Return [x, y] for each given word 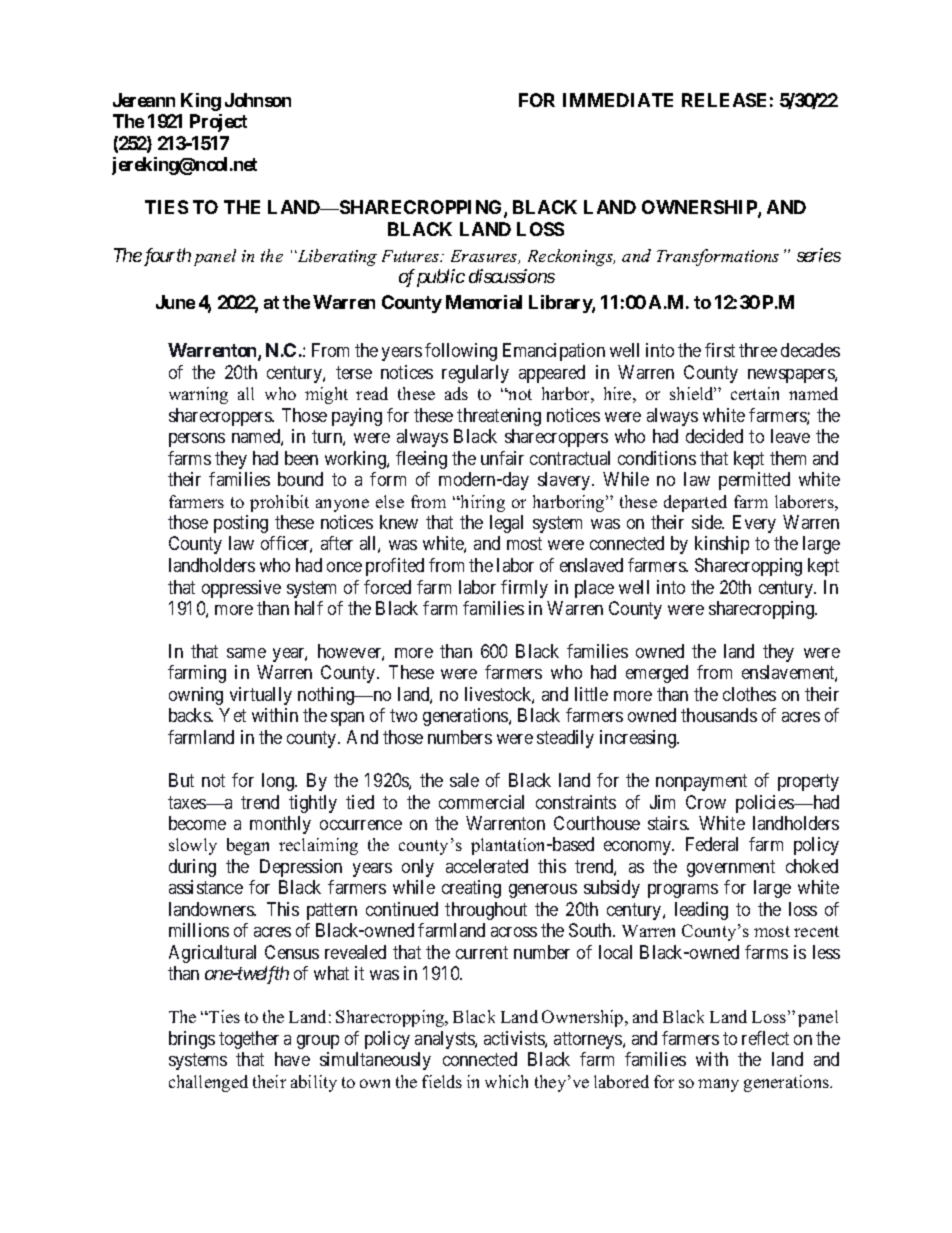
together [249, 1040]
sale [464, 780]
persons [197, 440]
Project [218, 123]
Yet [232, 715]
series [819, 255]
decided [714, 436]
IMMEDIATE [618, 100]
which [506, 1081]
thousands [719, 715]
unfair [502, 458]
